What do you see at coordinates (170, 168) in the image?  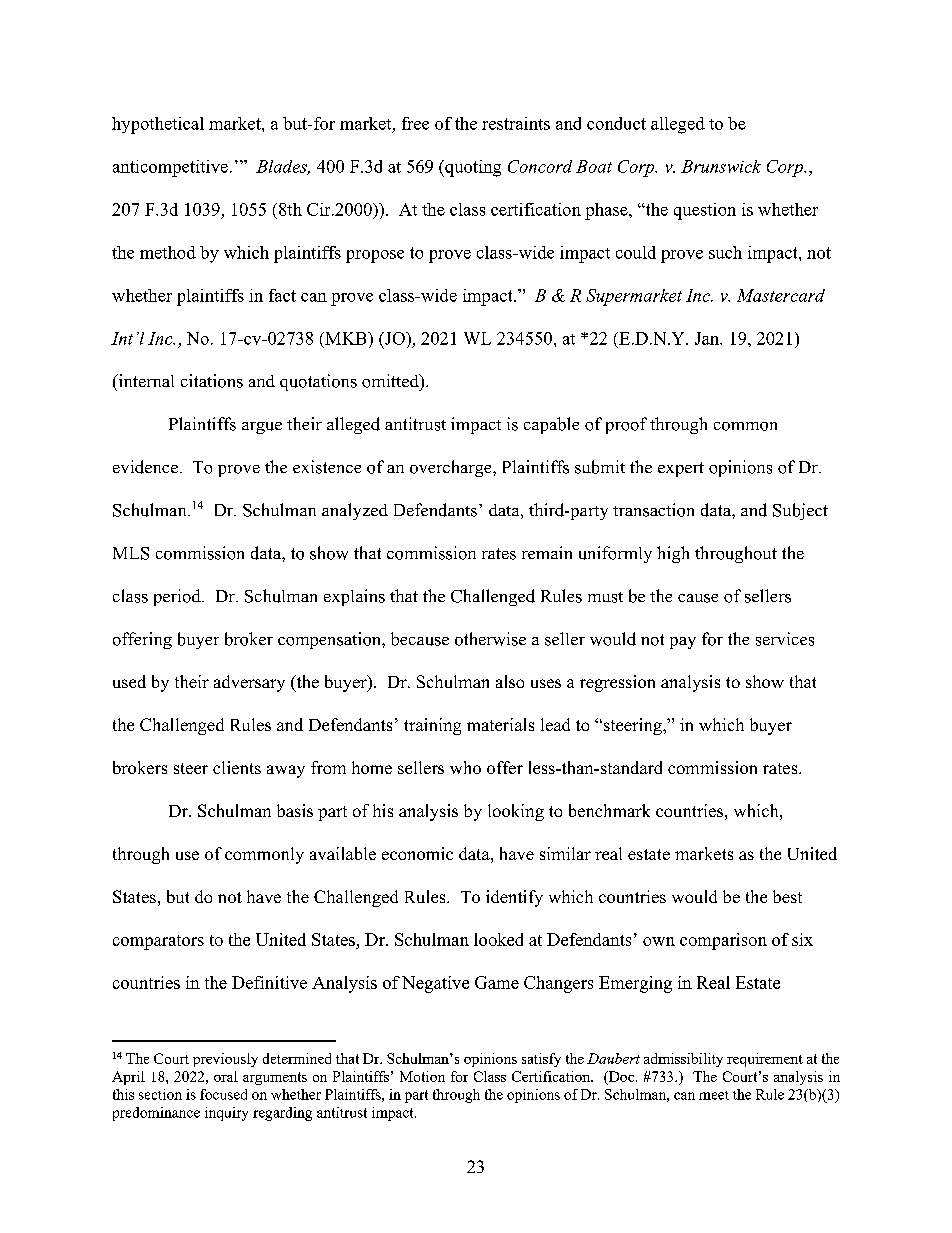 I see `anticompetitive` at bounding box center [170, 168].
